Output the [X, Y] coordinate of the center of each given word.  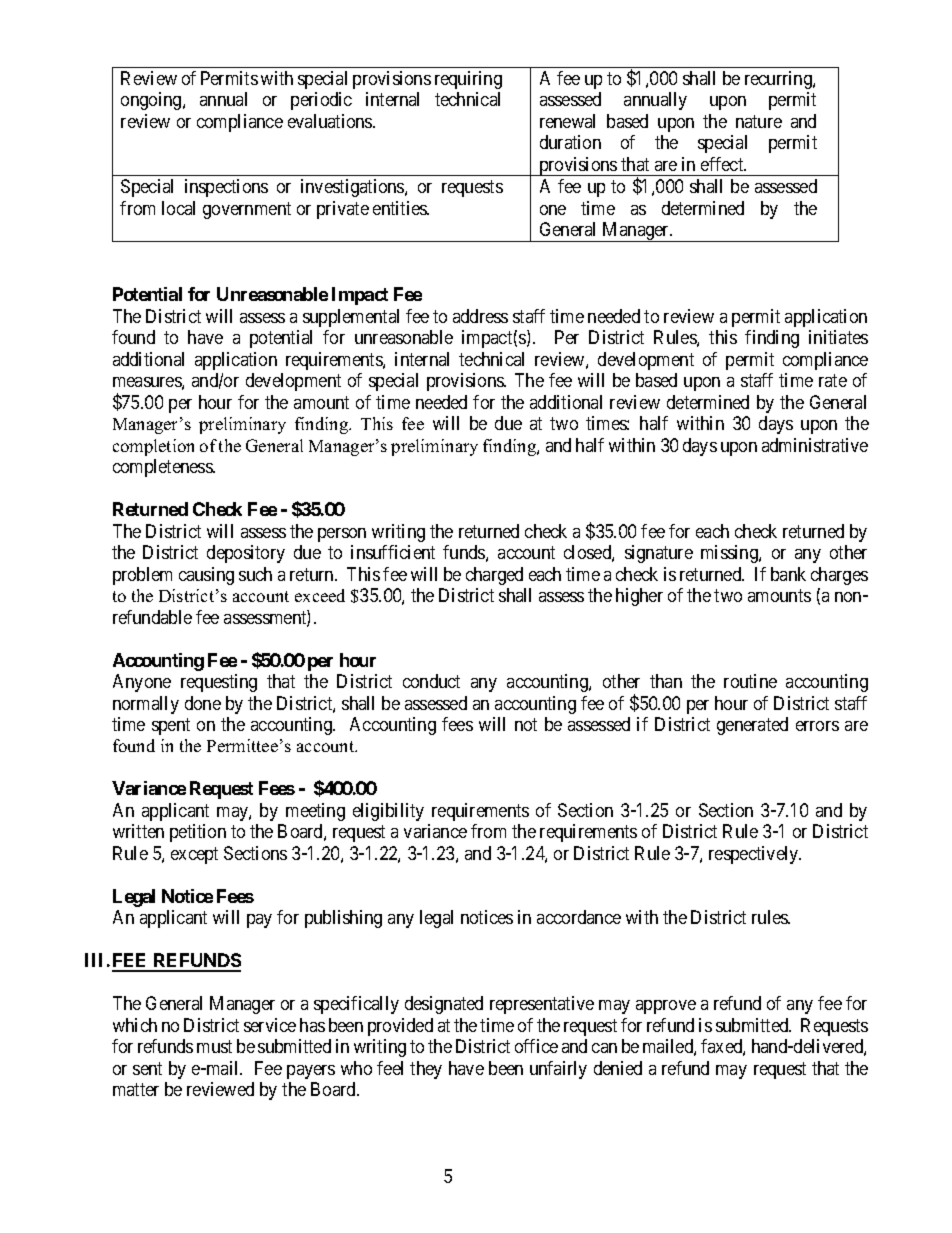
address [480, 316]
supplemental [351, 318]
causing [206, 576]
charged [494, 576]
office [536, 1046]
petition [198, 833]
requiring [468, 80]
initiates [838, 337]
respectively [755, 855]
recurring [779, 80]
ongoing [152, 101]
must [214, 1047]
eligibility [388, 812]
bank [788, 574]
